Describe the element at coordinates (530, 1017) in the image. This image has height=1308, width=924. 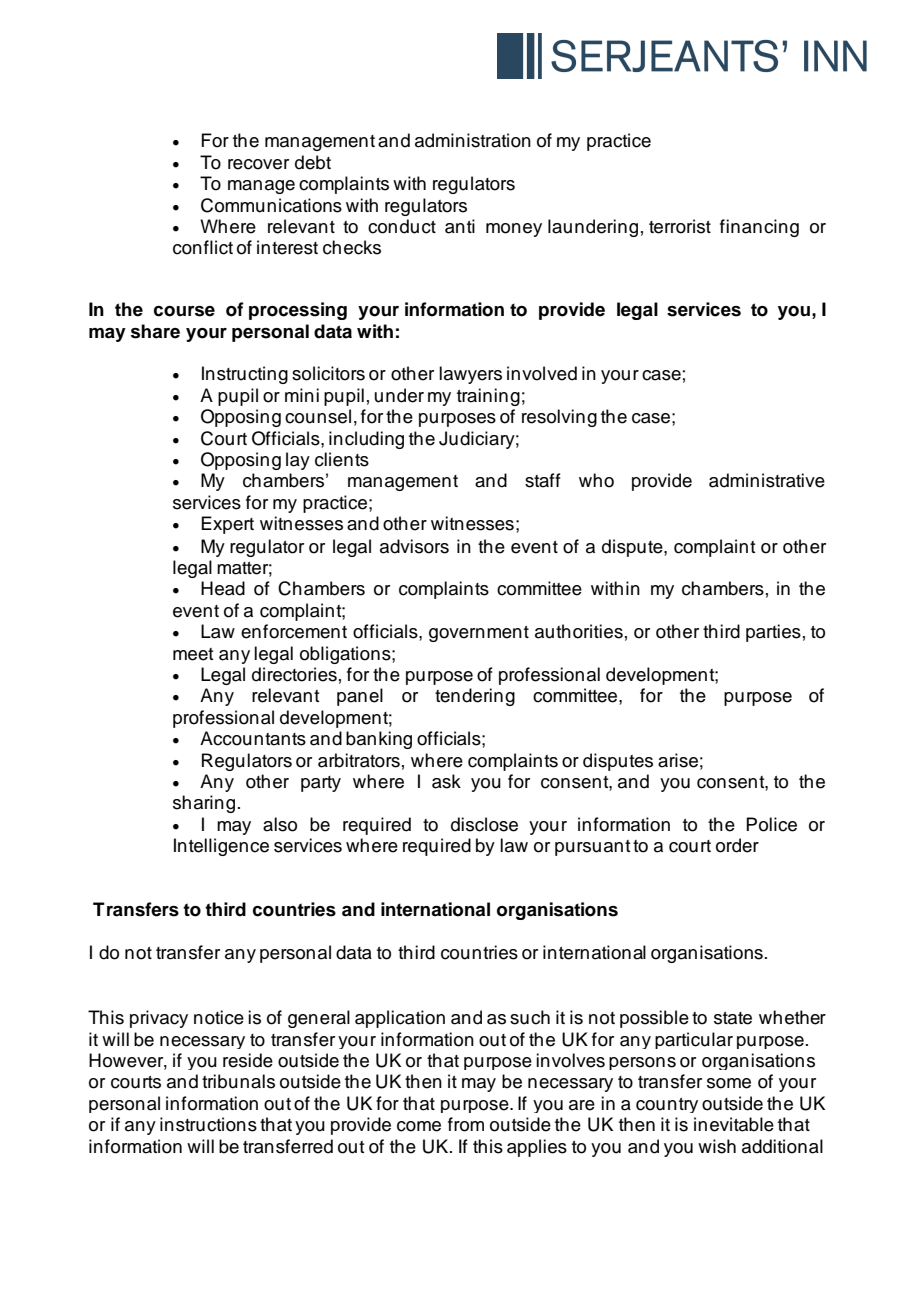
I see `such` at that location.
